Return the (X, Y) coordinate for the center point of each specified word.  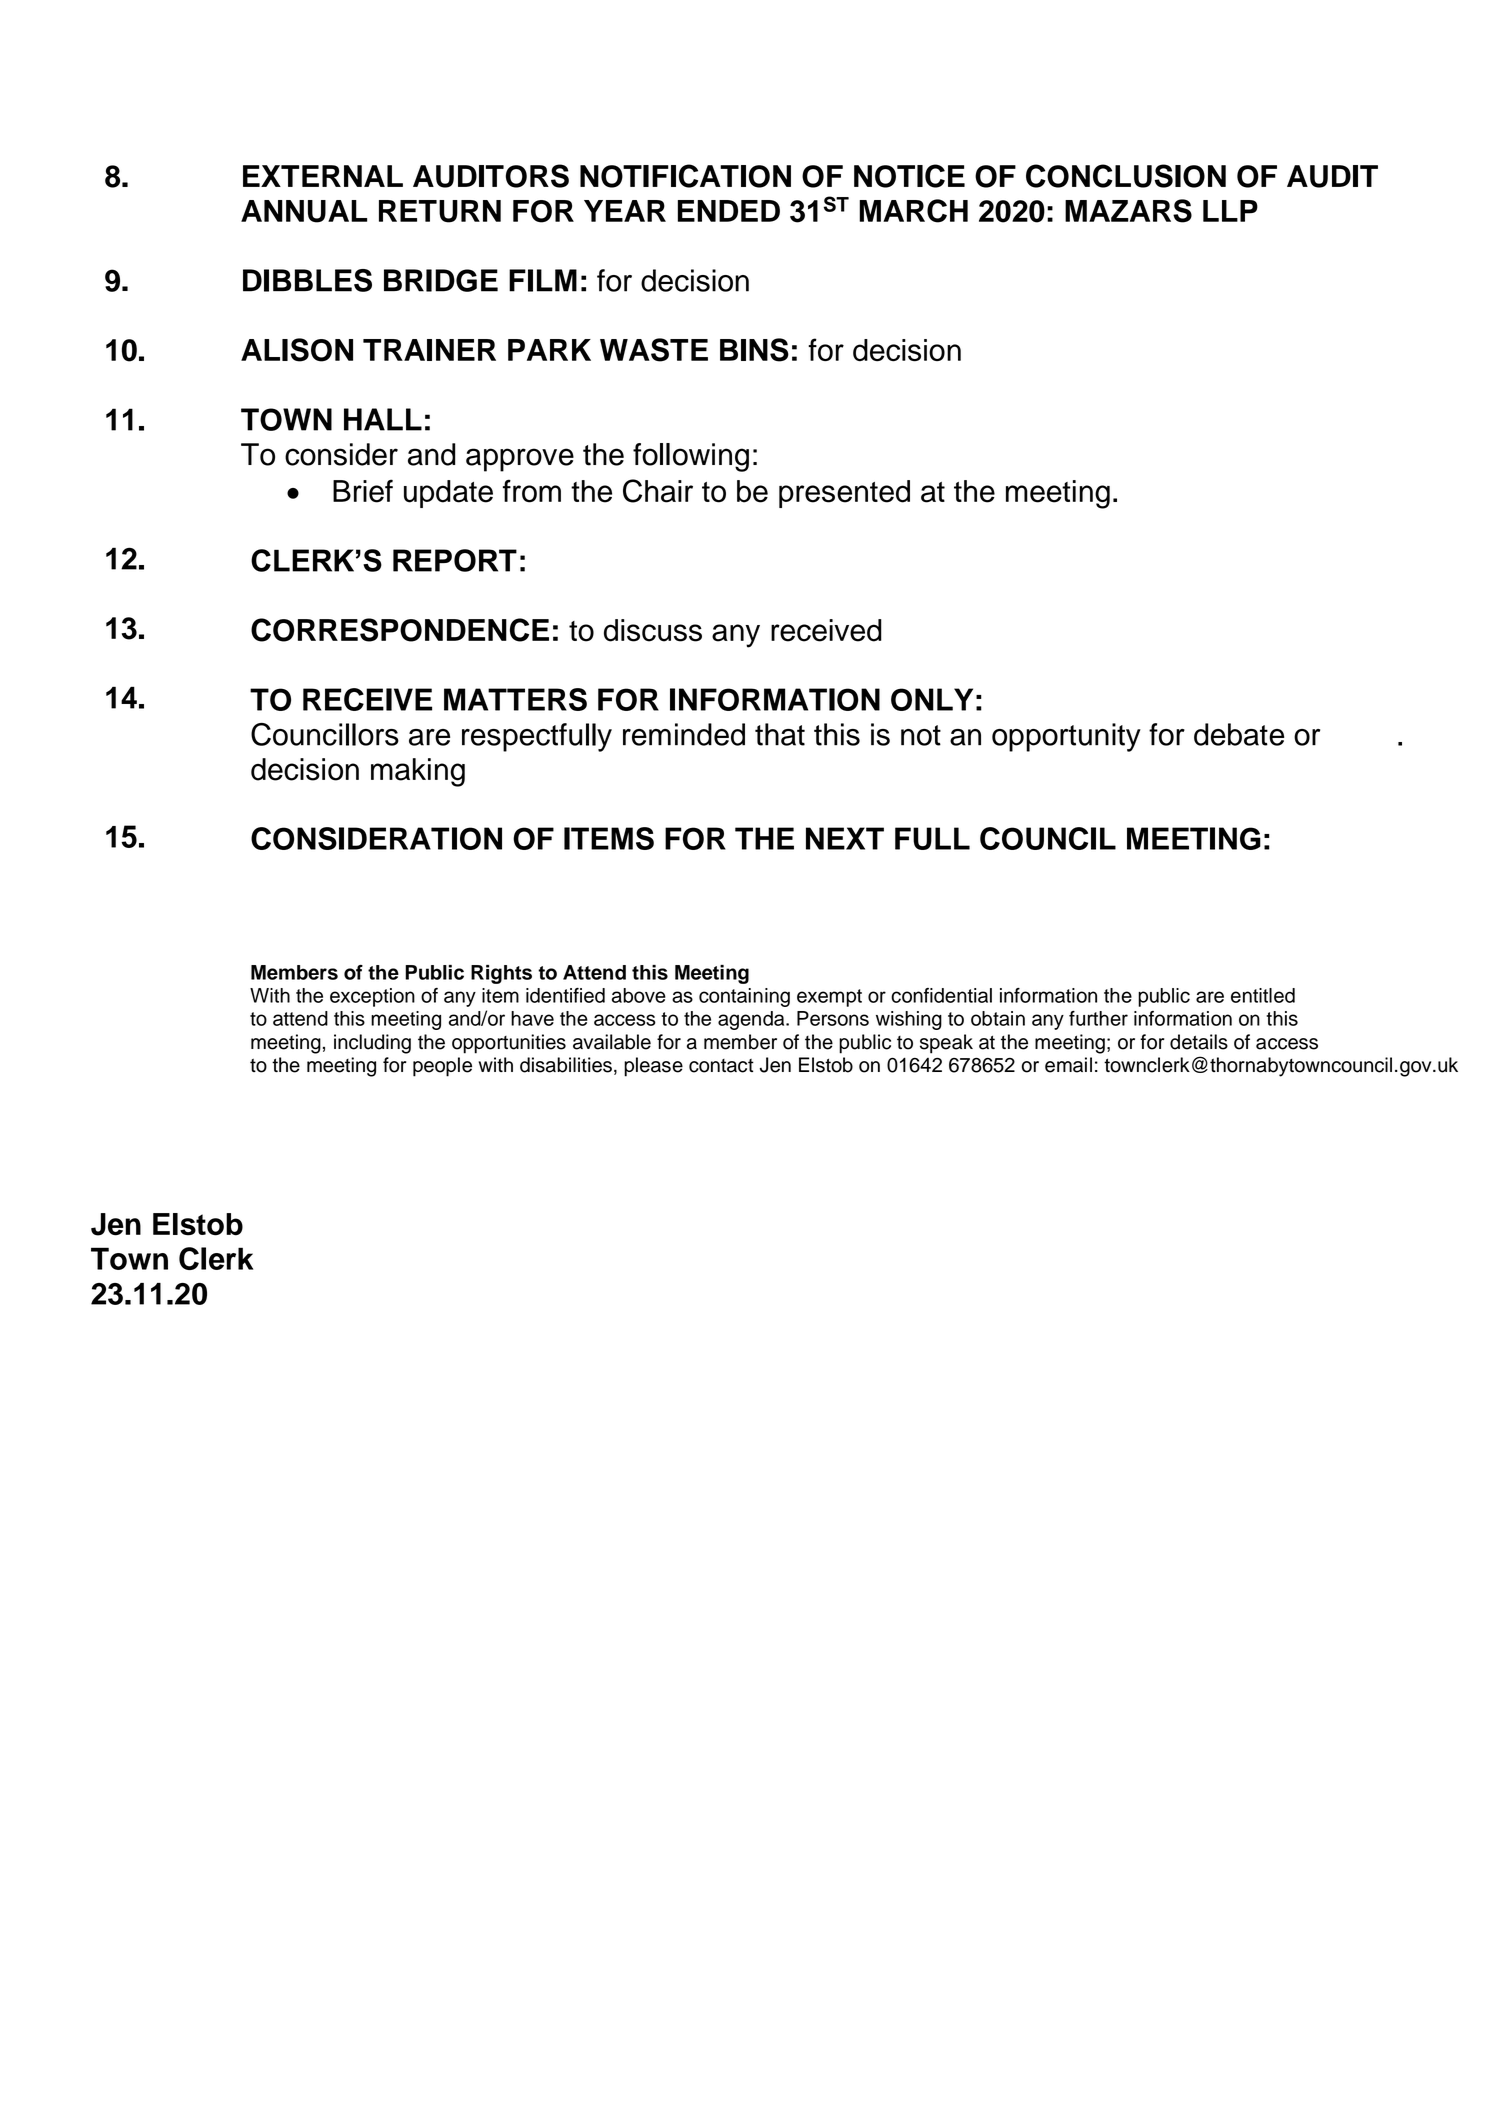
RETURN (440, 211)
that (780, 734)
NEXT (845, 838)
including (372, 1044)
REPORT (455, 560)
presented (844, 494)
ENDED (729, 211)
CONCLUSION (1126, 176)
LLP (1230, 211)
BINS (754, 350)
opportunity (1066, 737)
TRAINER (429, 350)
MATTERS (515, 699)
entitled (1263, 995)
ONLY (932, 699)
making (418, 772)
